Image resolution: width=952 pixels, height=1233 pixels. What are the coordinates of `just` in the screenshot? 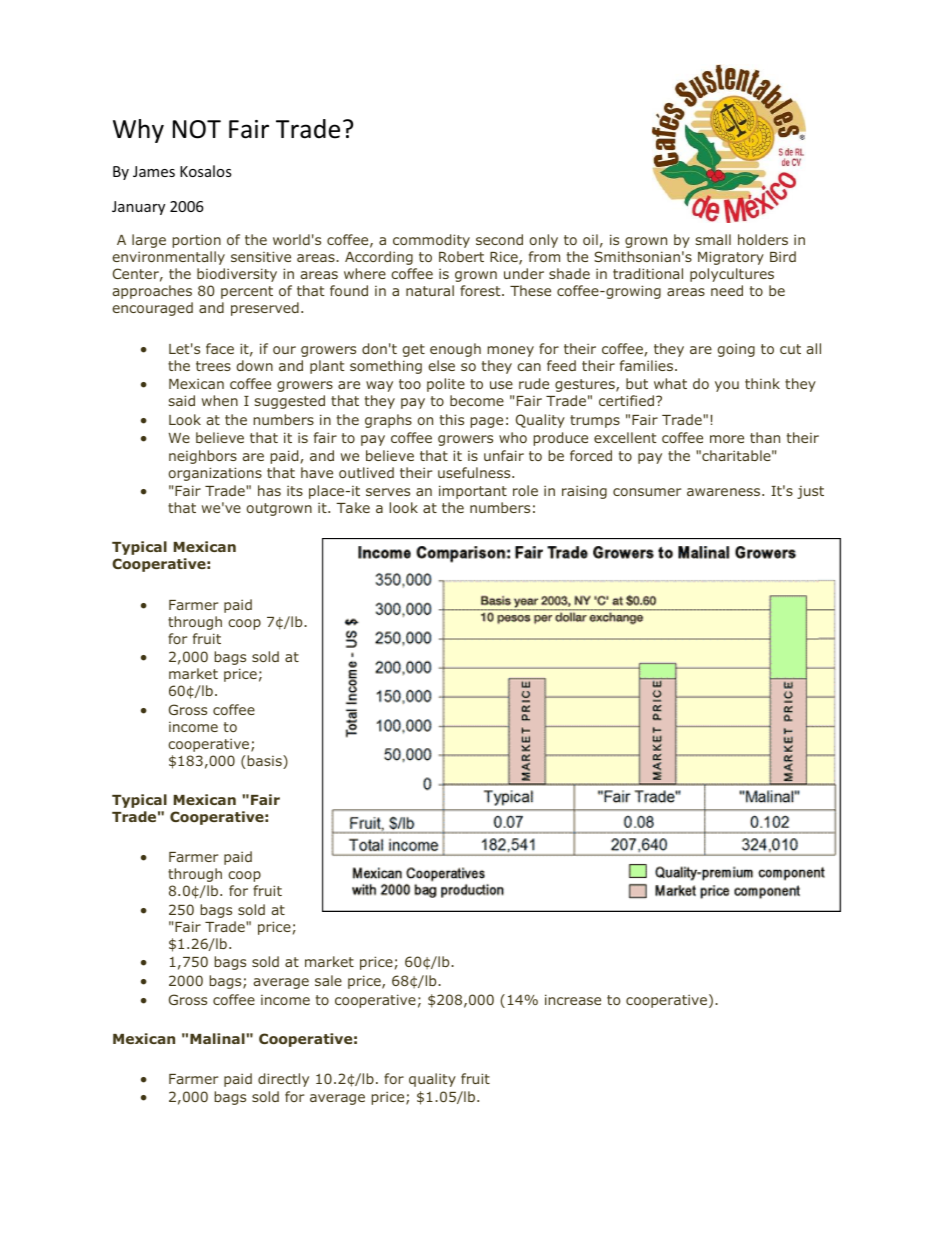 It's located at (810, 492).
